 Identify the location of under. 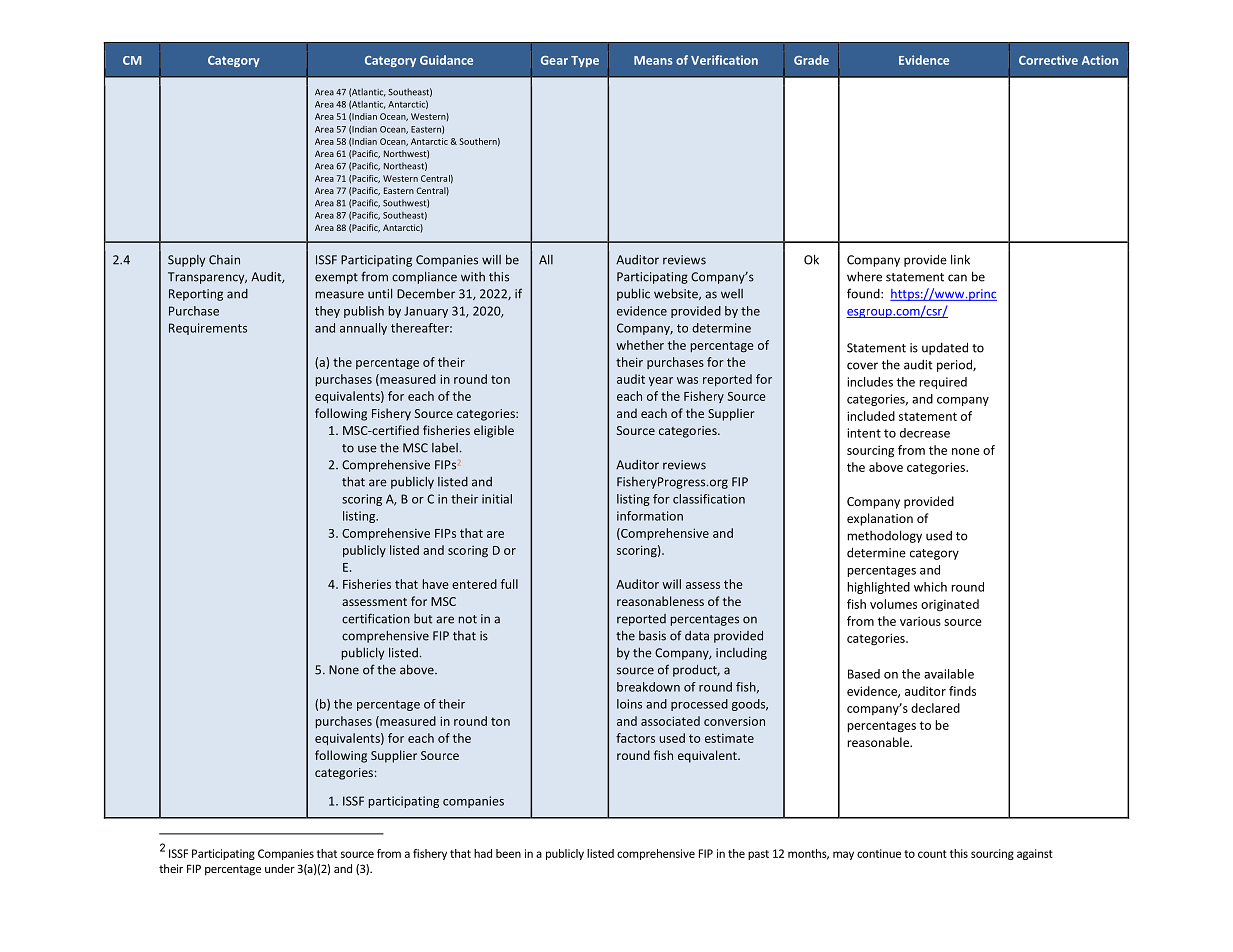
(280, 868).
